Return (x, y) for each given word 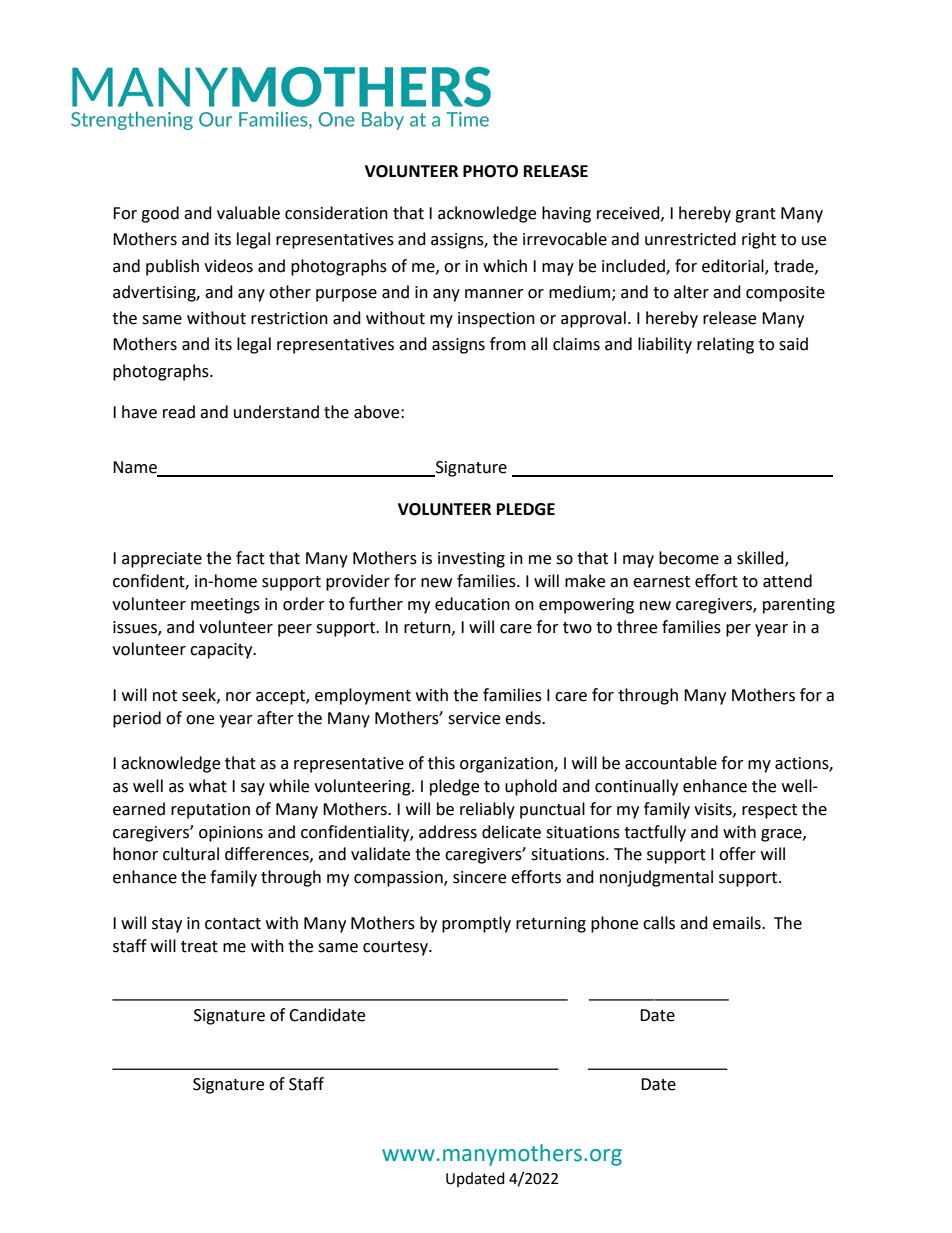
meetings (225, 606)
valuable (248, 213)
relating (725, 345)
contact (233, 924)
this (441, 763)
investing (471, 560)
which (505, 266)
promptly (476, 924)
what (208, 786)
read (179, 412)
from (508, 344)
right (759, 240)
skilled (761, 558)
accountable (671, 763)
